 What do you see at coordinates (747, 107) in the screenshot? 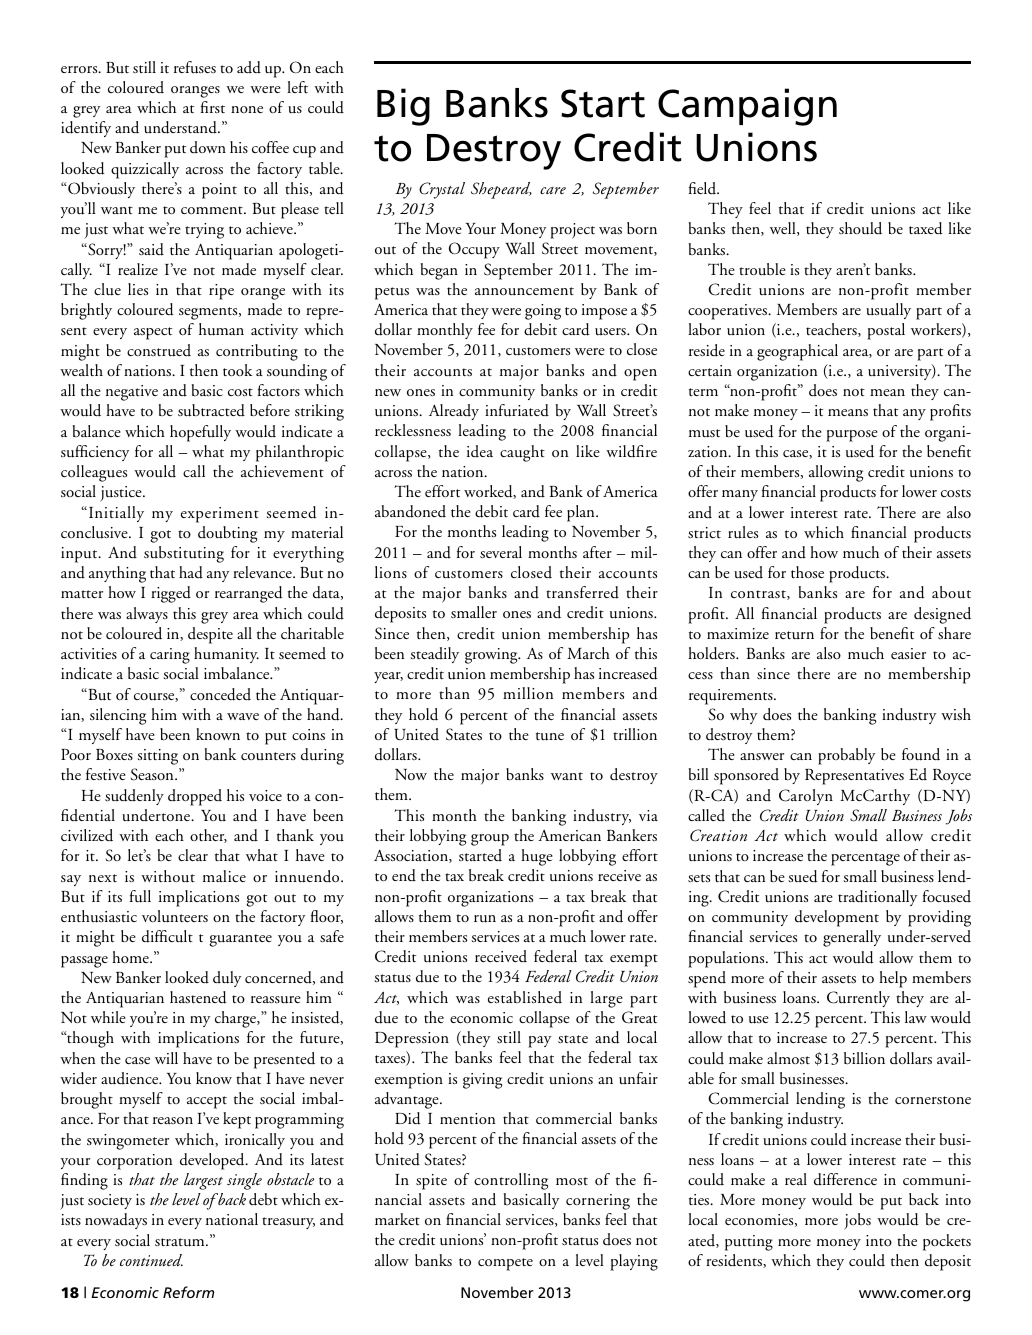
I see `Campaign` at bounding box center [747, 107].
